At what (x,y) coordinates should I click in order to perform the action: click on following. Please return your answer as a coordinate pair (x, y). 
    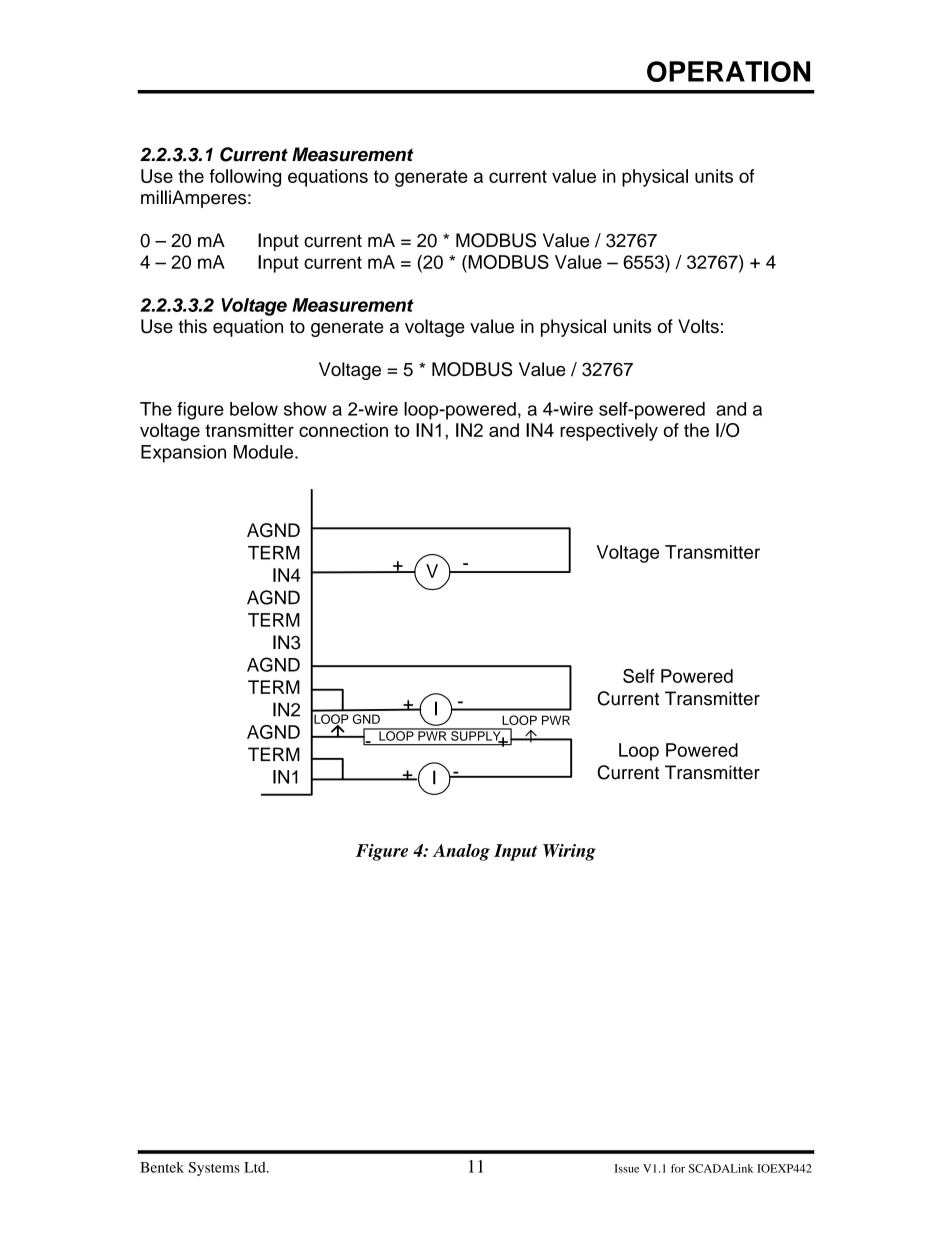
    Looking at the image, I should click on (245, 178).
